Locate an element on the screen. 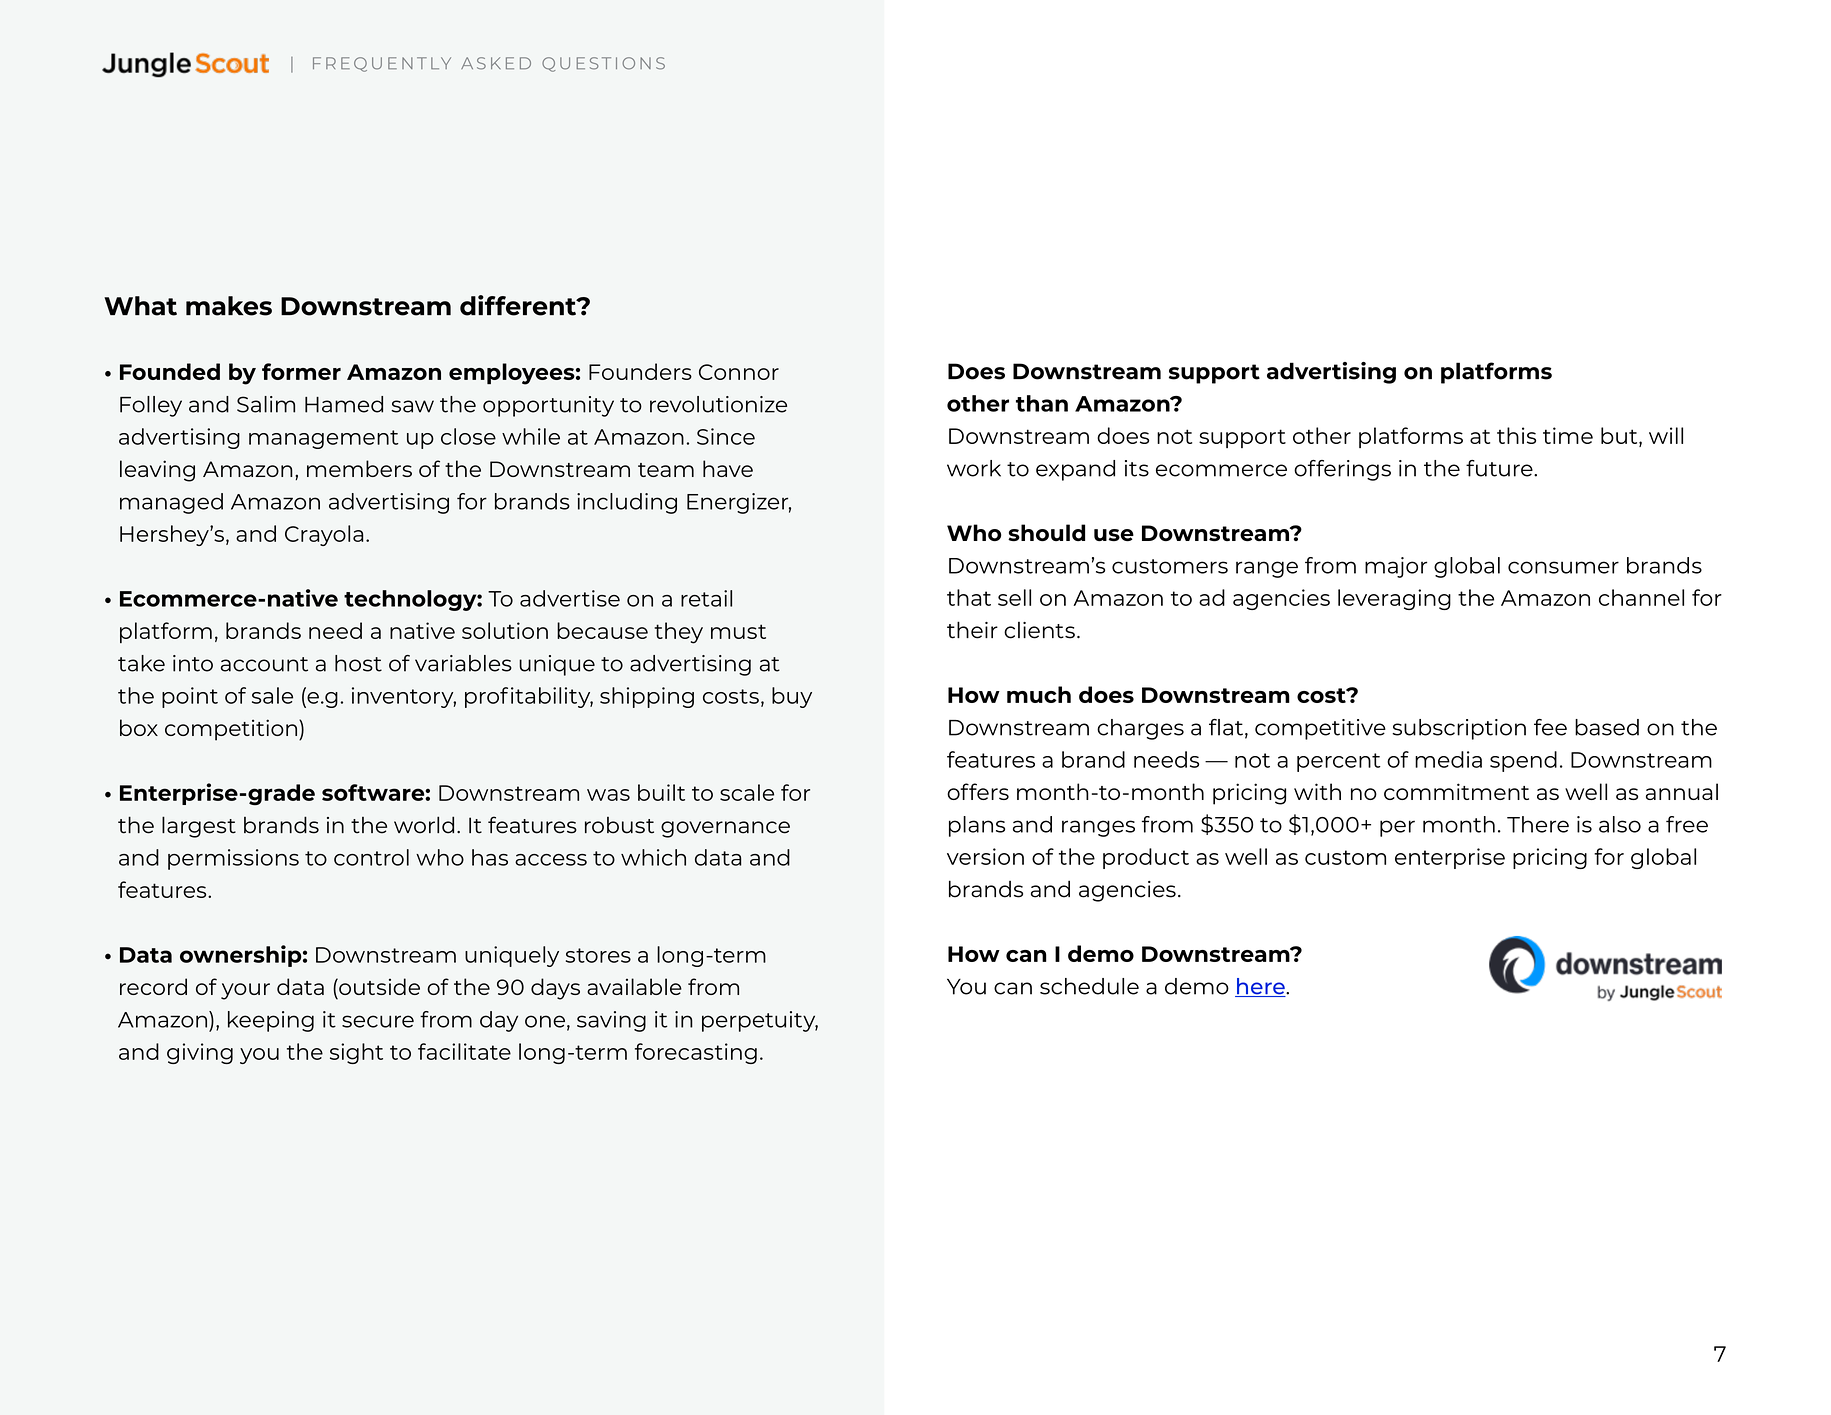 Image resolution: width=1831 pixels, height=1415 pixels. future is located at coordinates (1500, 468).
